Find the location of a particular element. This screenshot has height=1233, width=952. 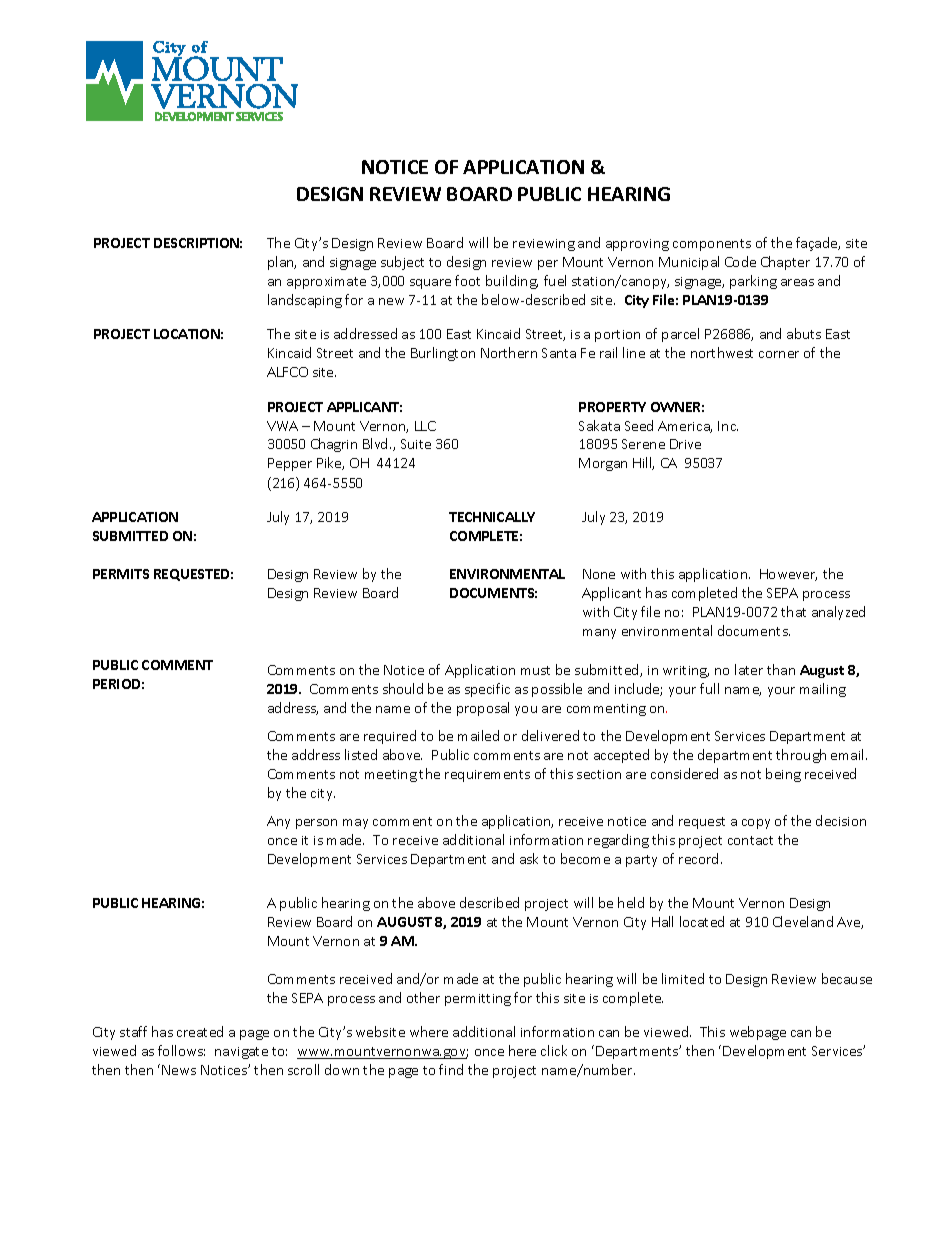

Drive is located at coordinates (685, 444).
